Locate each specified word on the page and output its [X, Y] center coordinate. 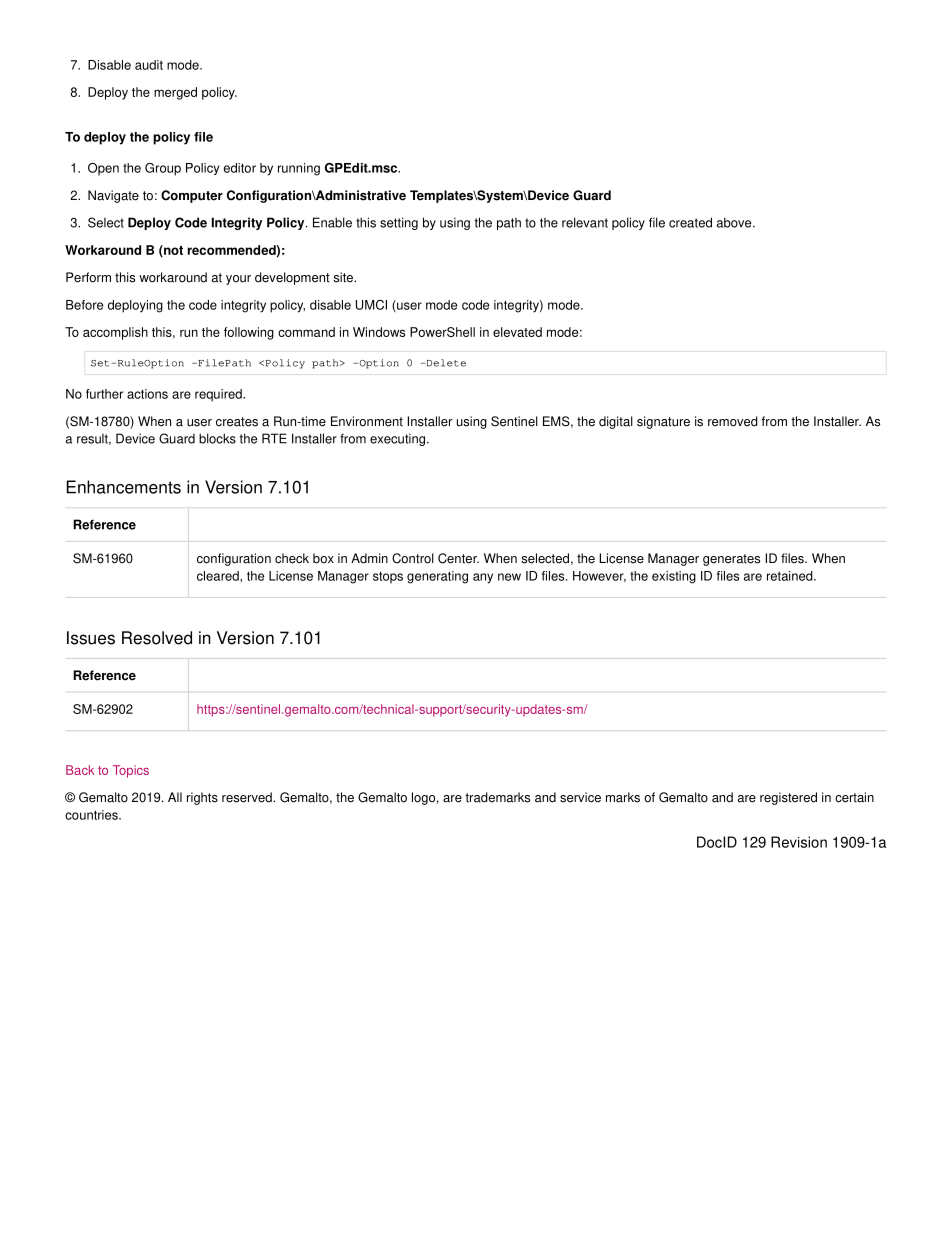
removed [733, 421]
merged [175, 93]
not [172, 251]
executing [397, 440]
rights [202, 798]
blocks [217, 438]
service [580, 797]
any [483, 578]
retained [791, 576]
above [735, 222]
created [690, 222]
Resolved [157, 638]
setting [399, 223]
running [299, 169]
